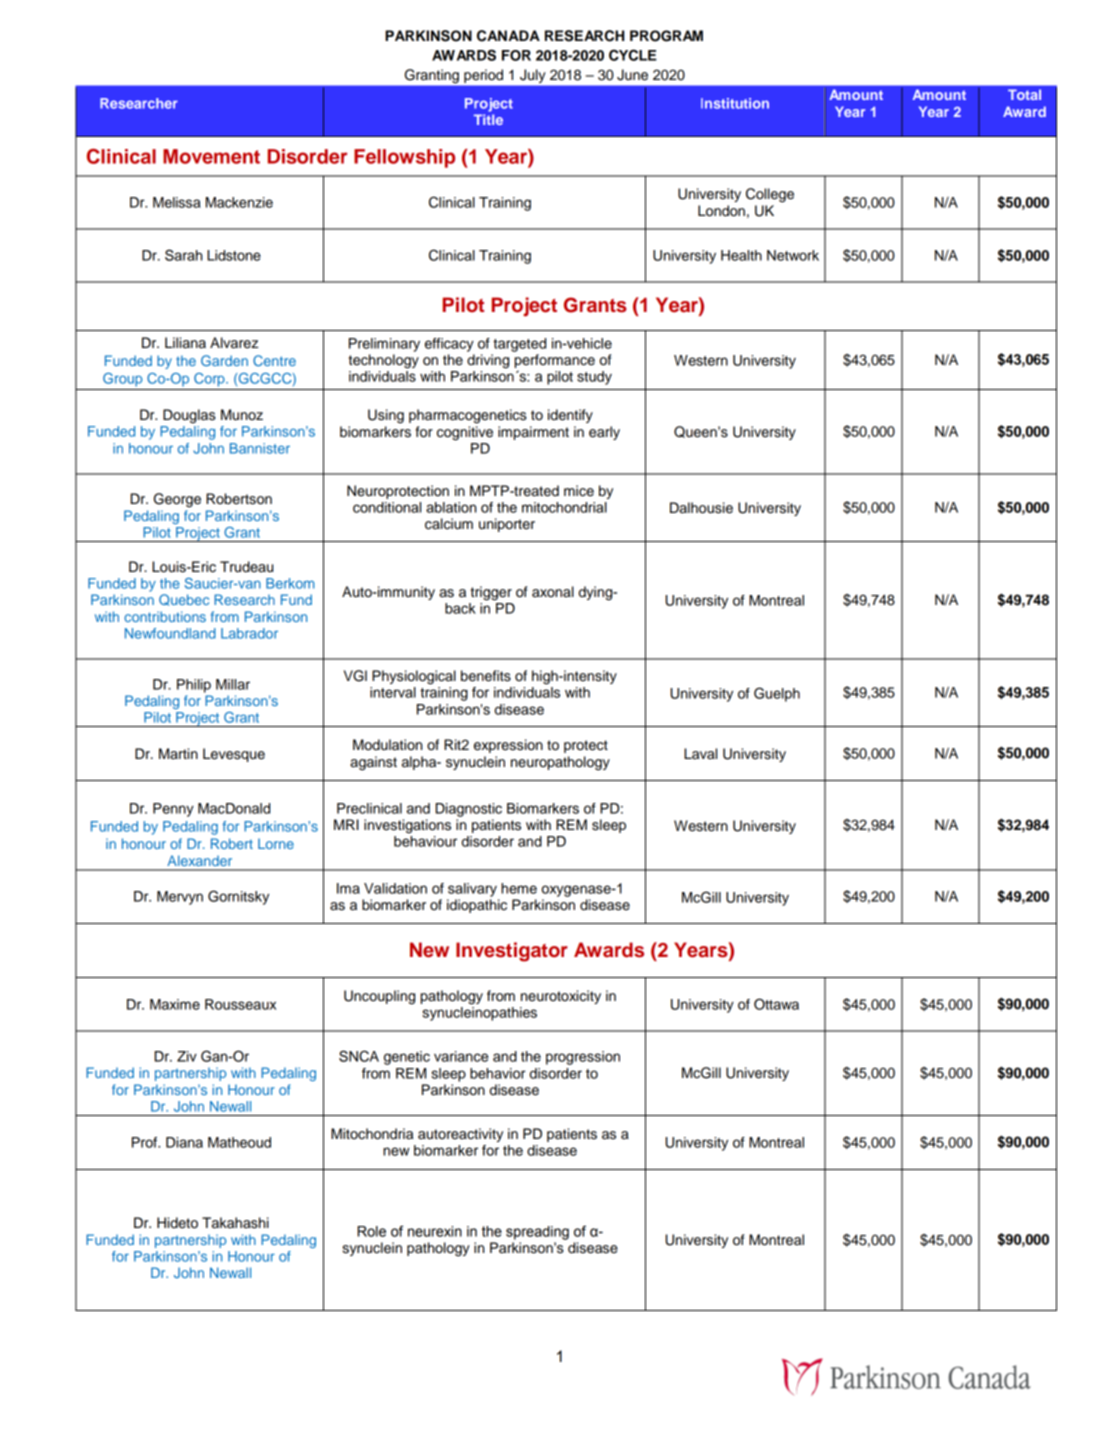 The image size is (1109, 1435). I want to click on Martin, so click(178, 754).
